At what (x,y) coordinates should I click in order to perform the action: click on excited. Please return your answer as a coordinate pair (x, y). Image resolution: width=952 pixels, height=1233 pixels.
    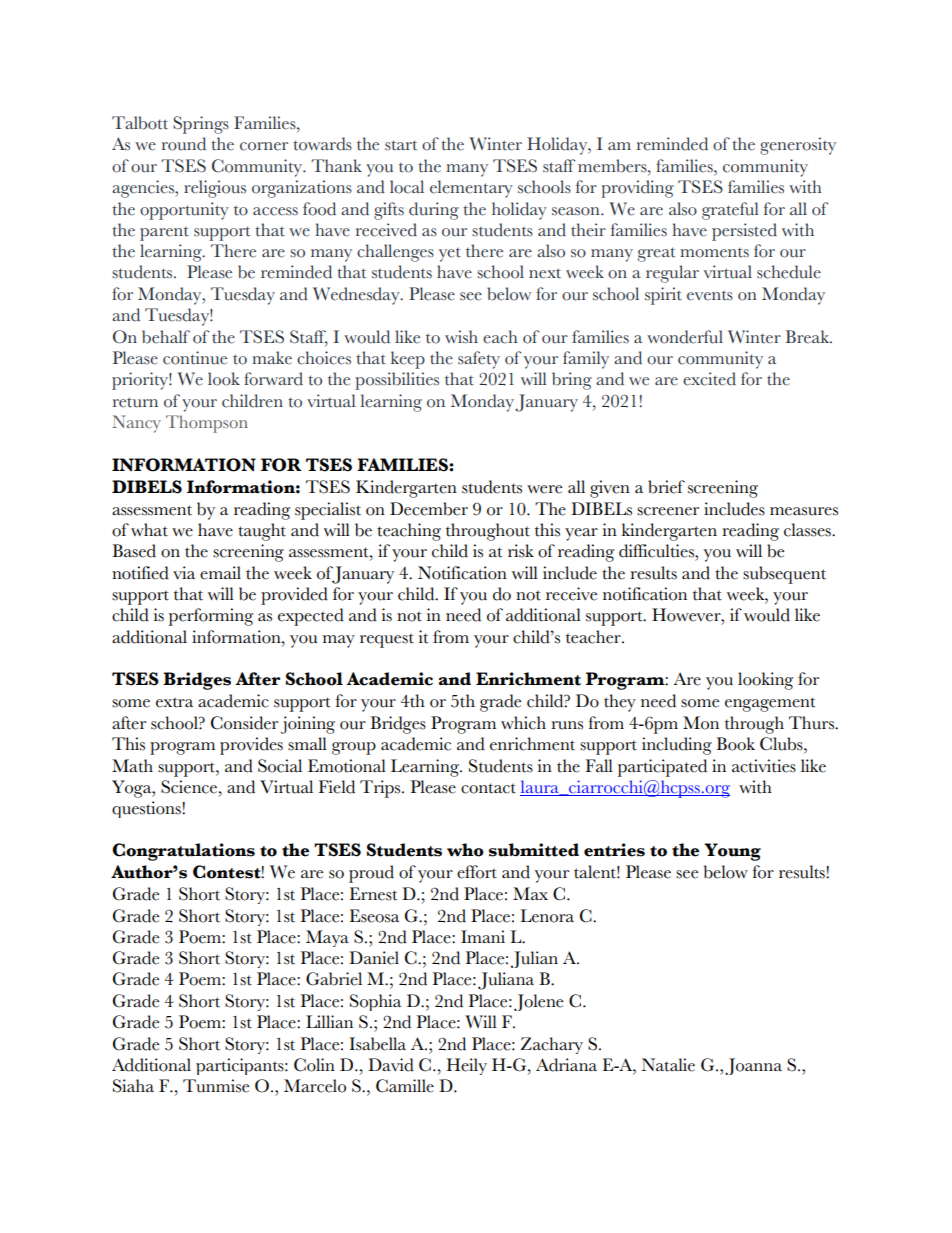
    Looking at the image, I should click on (709, 379).
